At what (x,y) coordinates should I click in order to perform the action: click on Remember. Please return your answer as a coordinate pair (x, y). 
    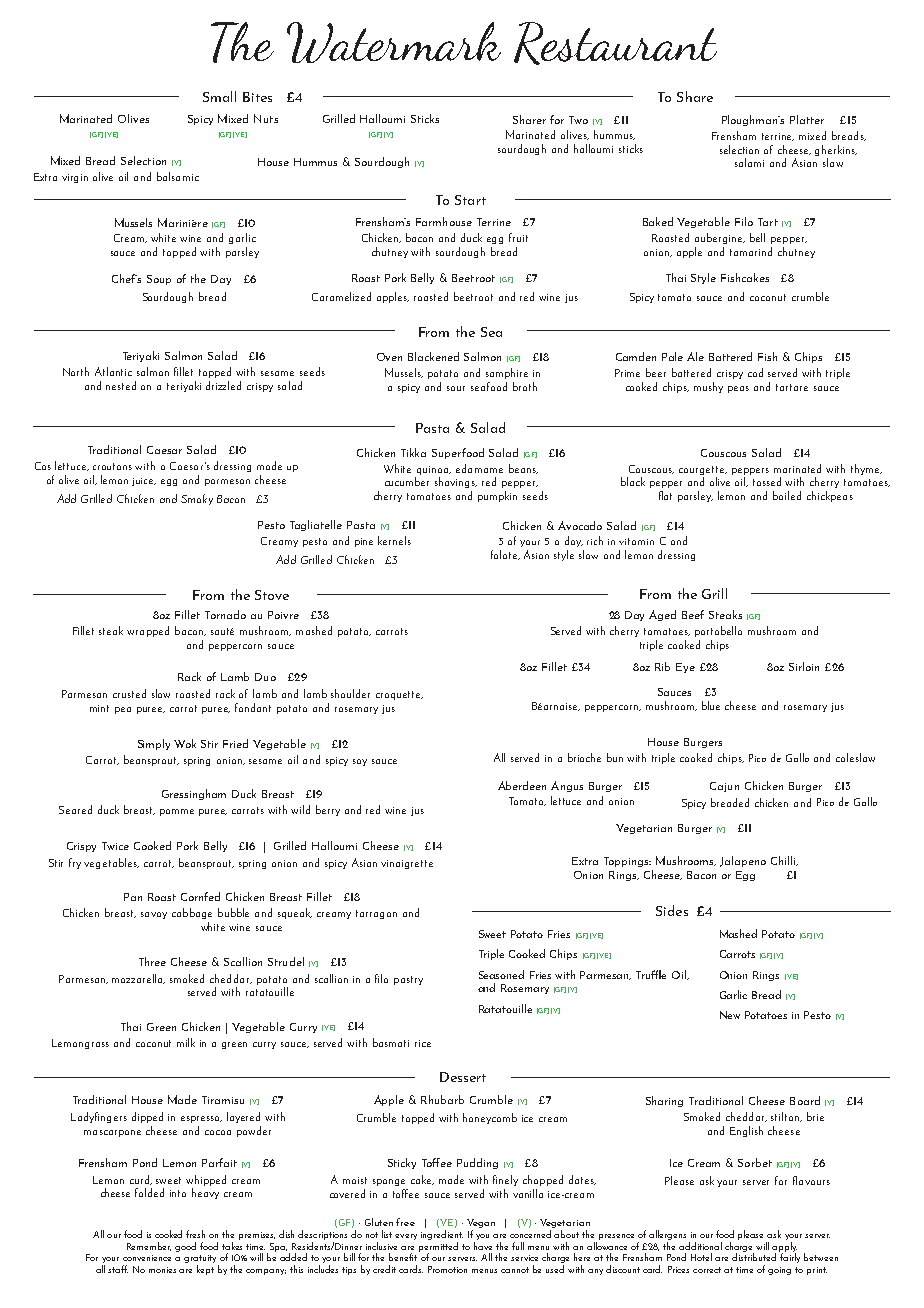
    Looking at the image, I should click on (149, 1246).
